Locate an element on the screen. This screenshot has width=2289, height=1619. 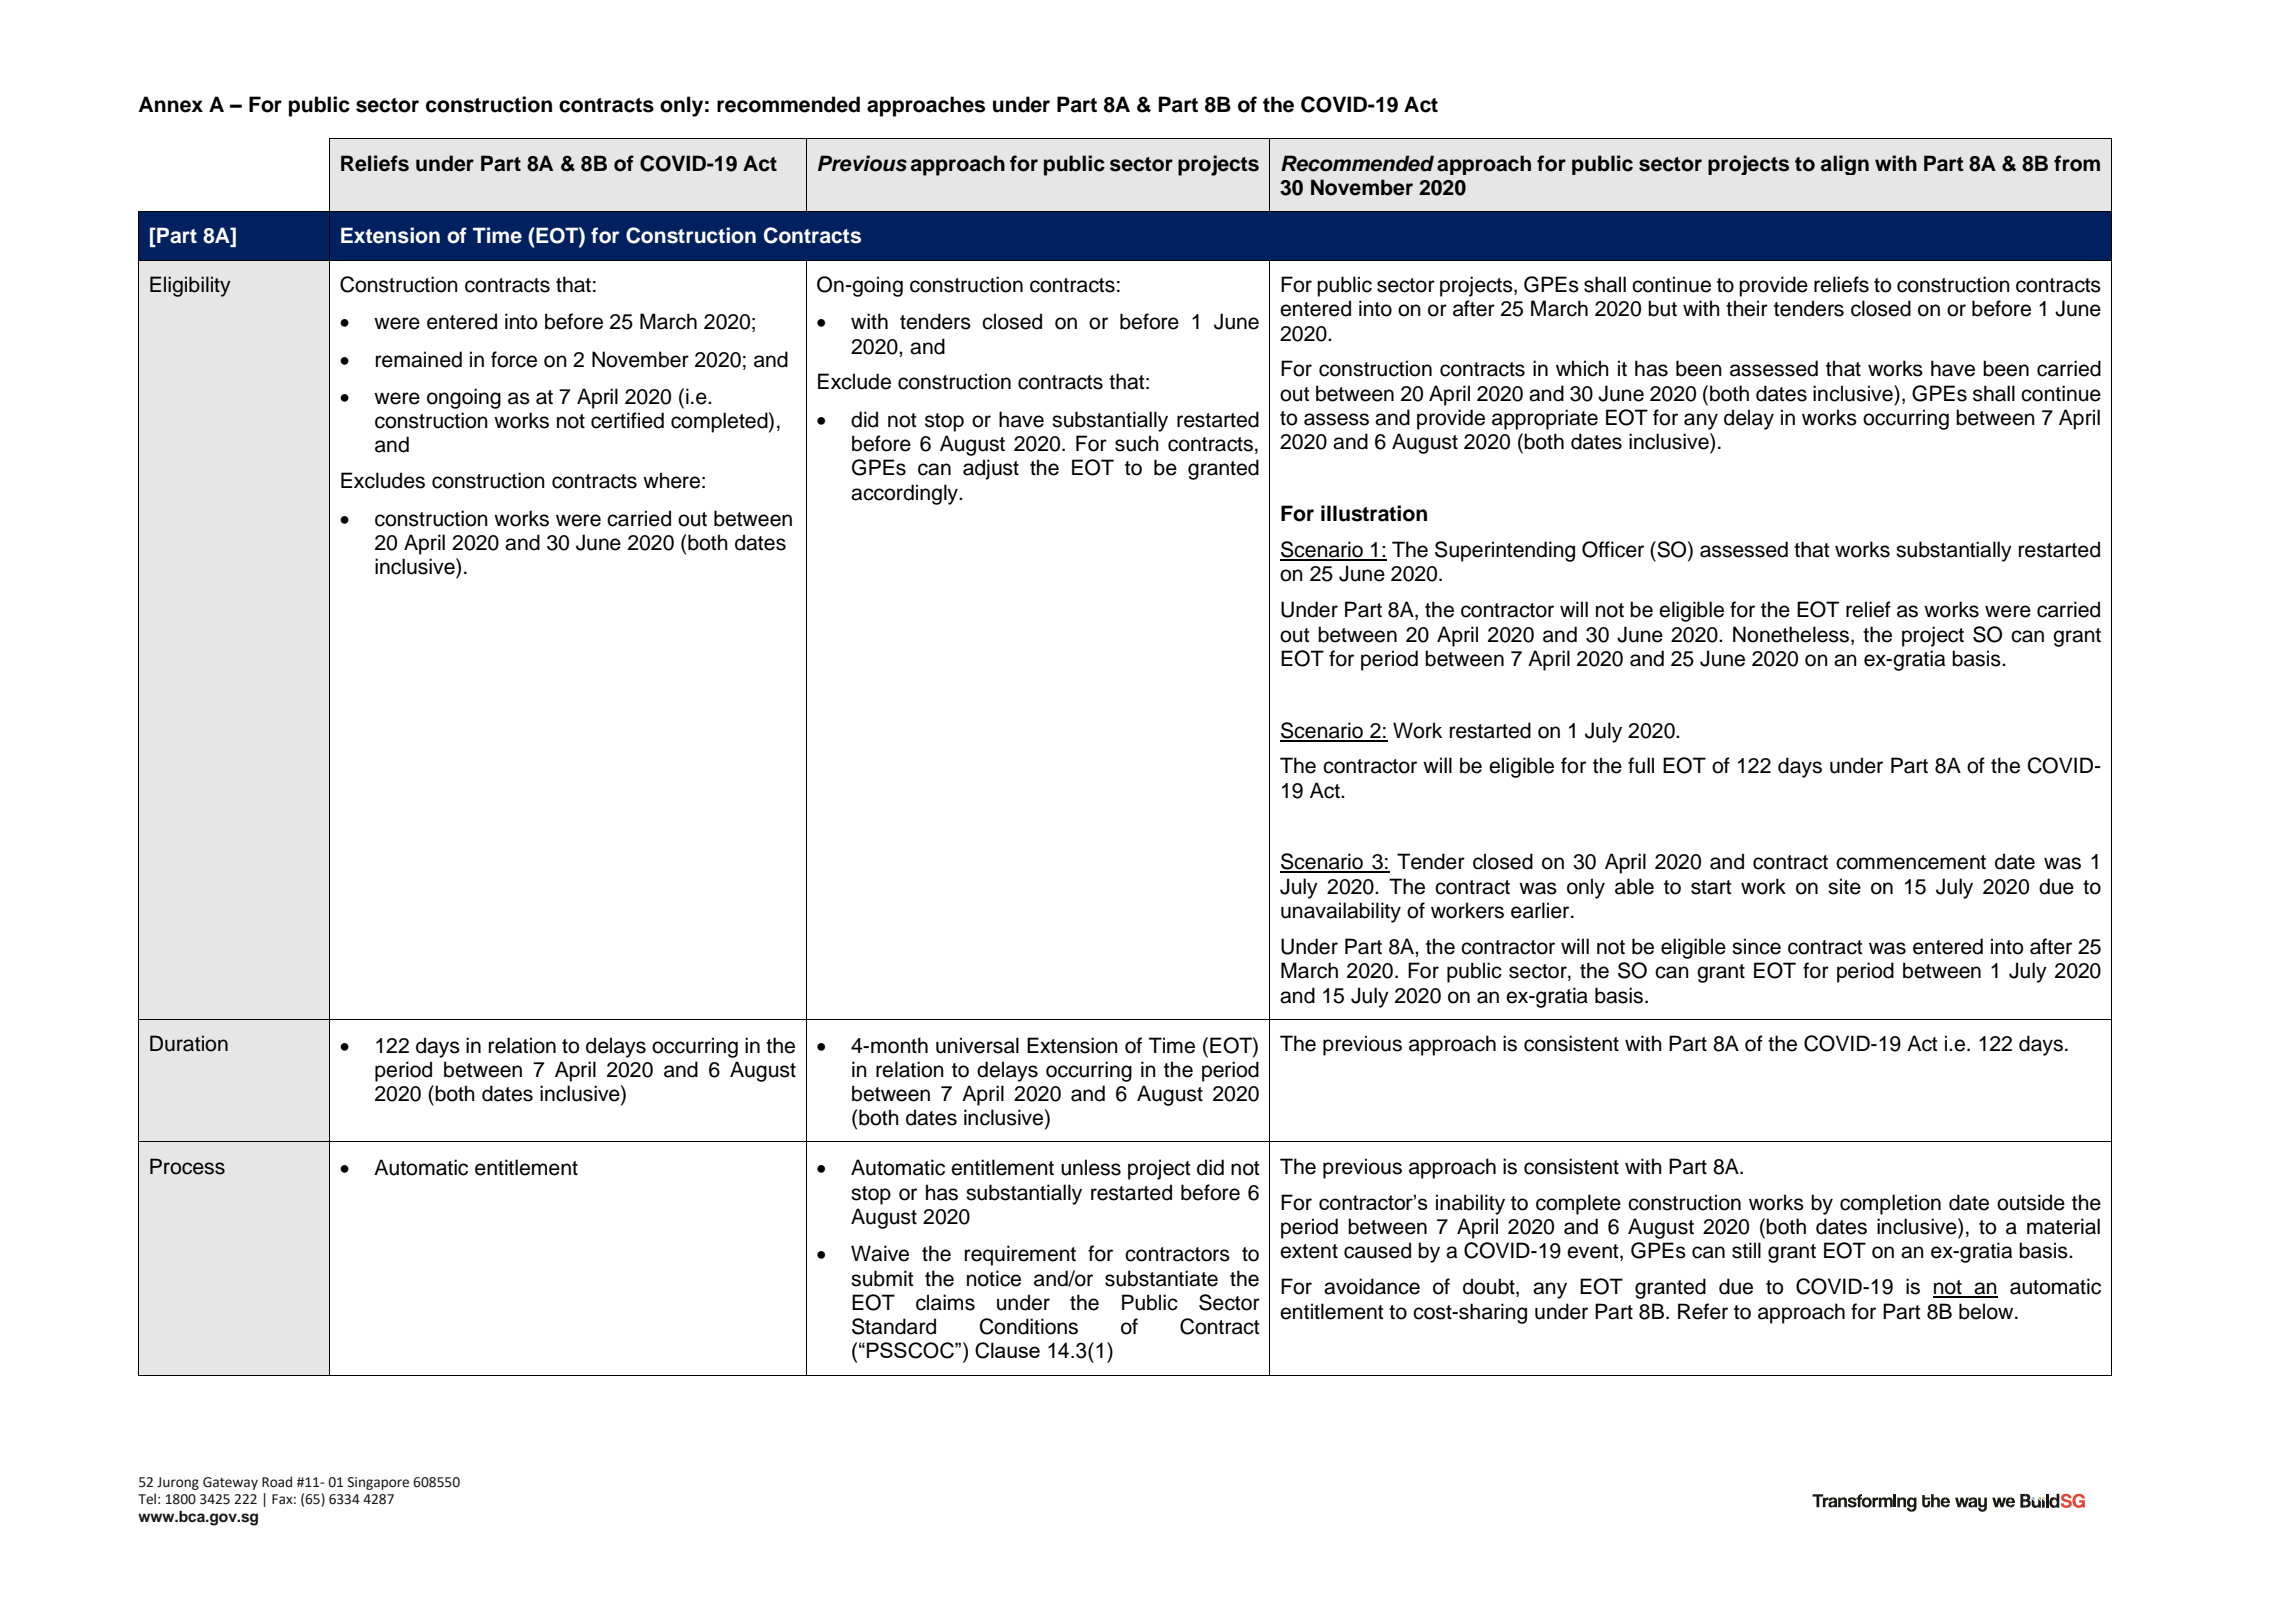
Clause is located at coordinates (1007, 1350).
